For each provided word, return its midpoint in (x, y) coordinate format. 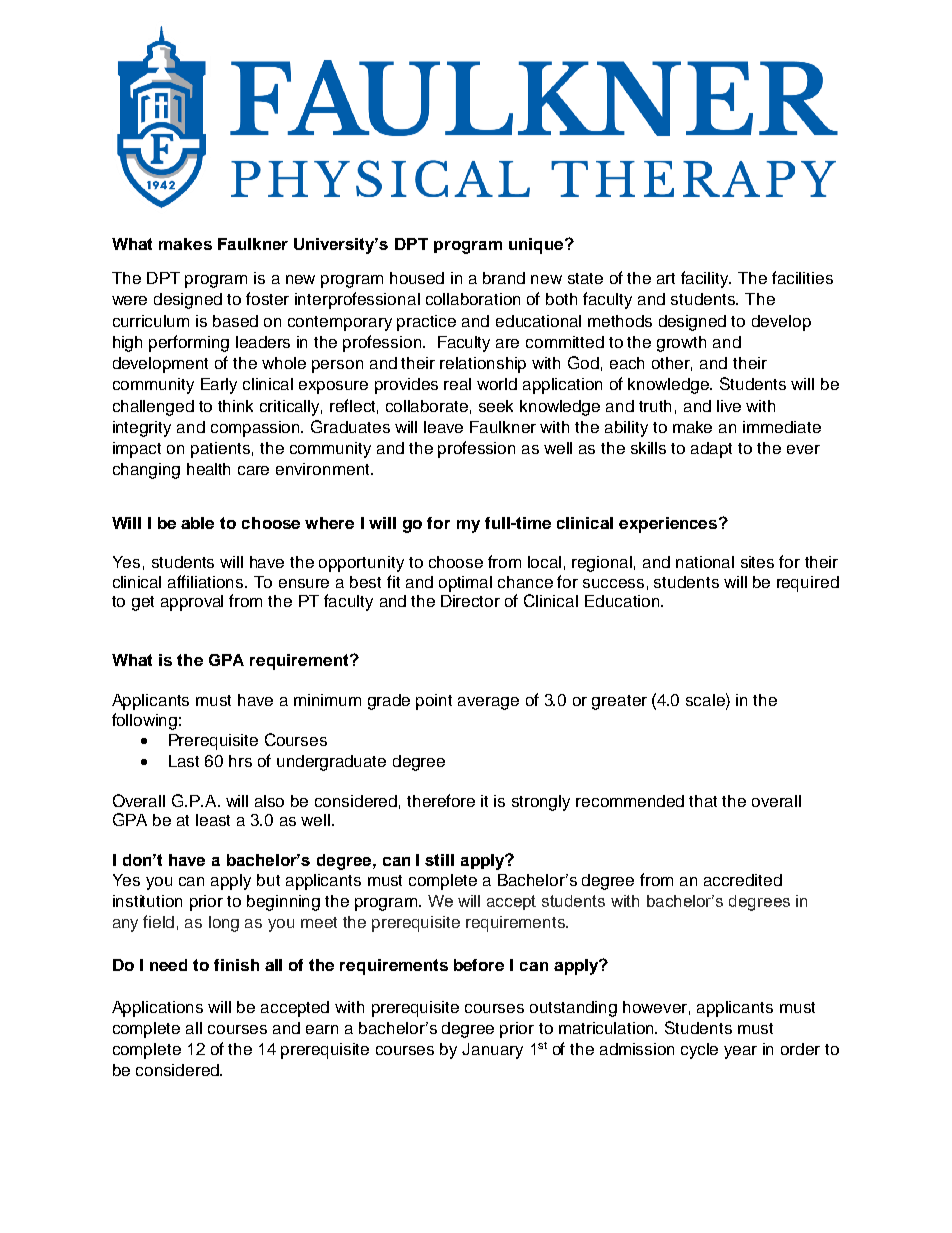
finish (236, 965)
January (492, 1051)
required (808, 584)
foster (267, 298)
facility (706, 279)
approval (192, 603)
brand (504, 278)
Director (470, 601)
